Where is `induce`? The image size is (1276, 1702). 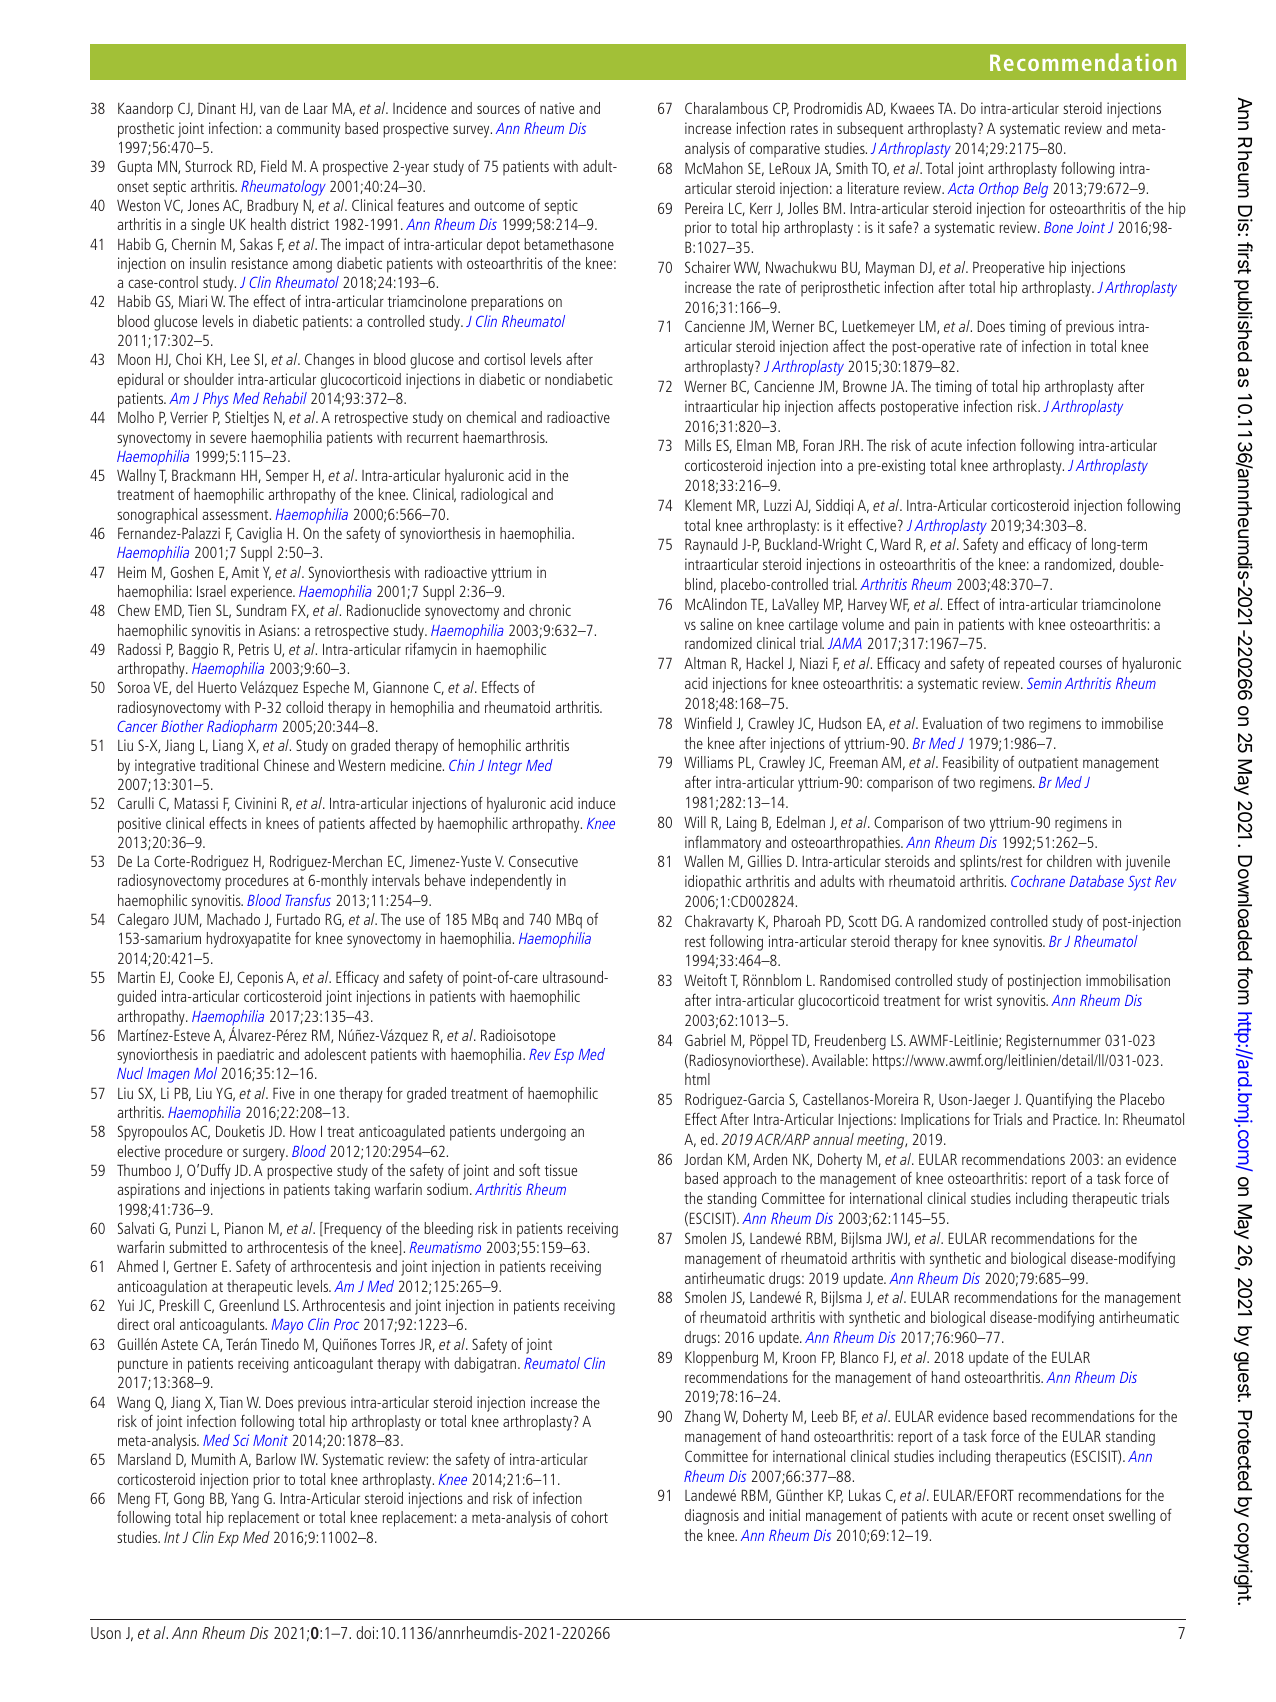 induce is located at coordinates (596, 803).
